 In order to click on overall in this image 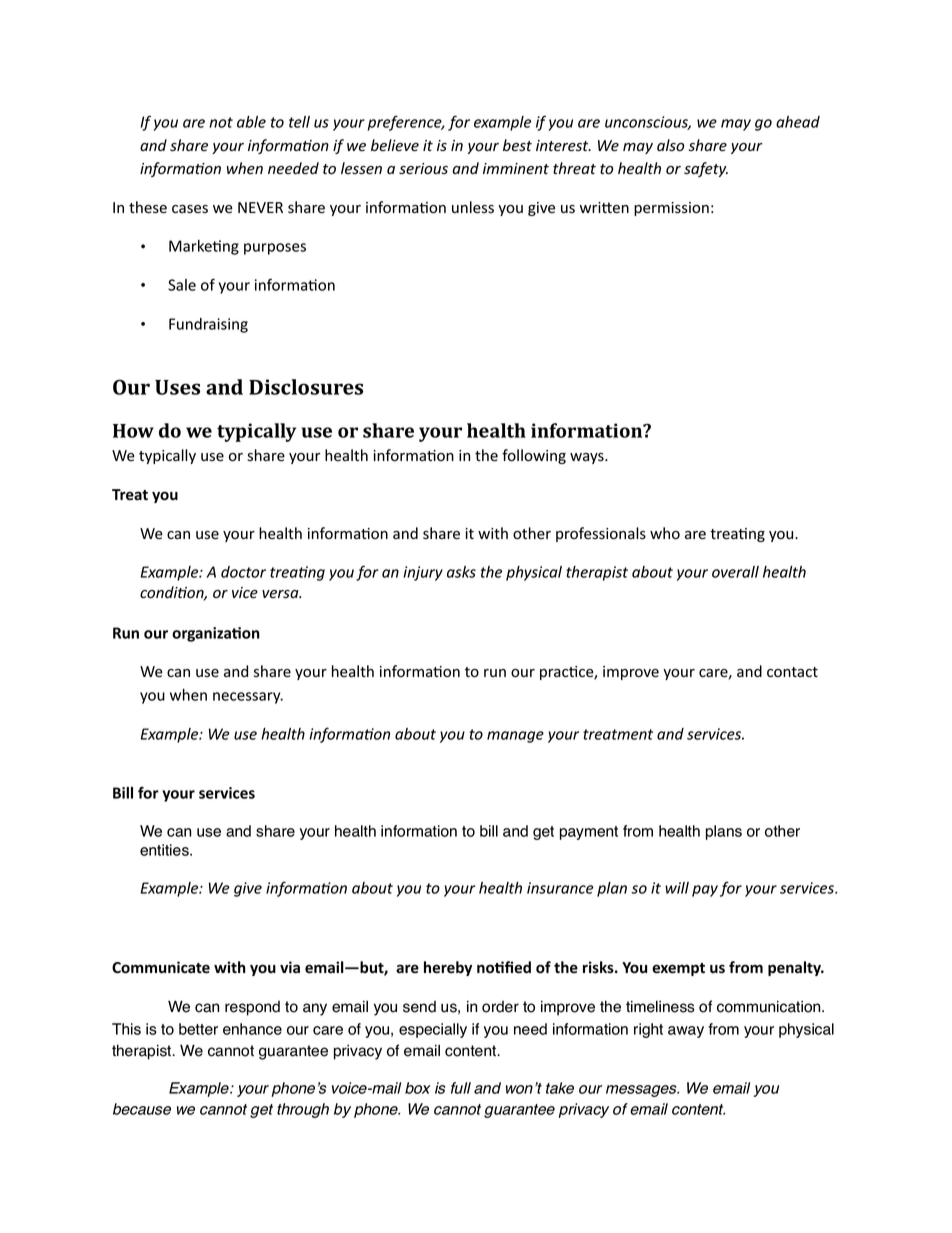, I will do `click(735, 572)`.
